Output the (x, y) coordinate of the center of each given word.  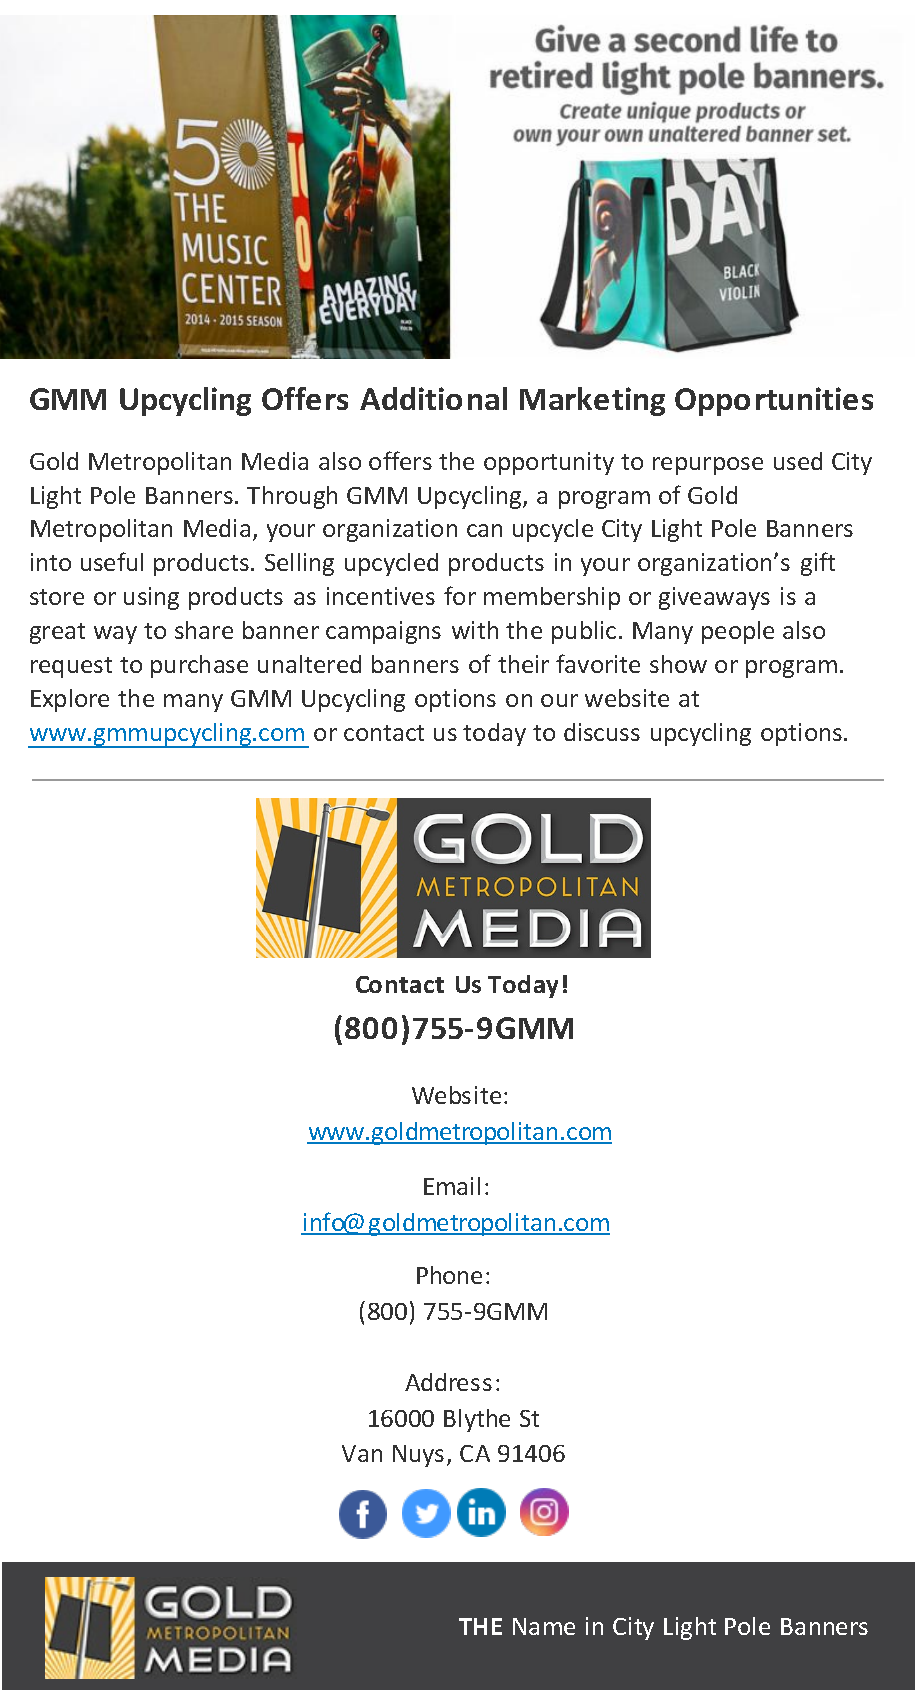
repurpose (708, 466)
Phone (449, 1275)
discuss (602, 732)
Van (362, 1453)
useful (112, 561)
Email (452, 1186)
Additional (433, 398)
